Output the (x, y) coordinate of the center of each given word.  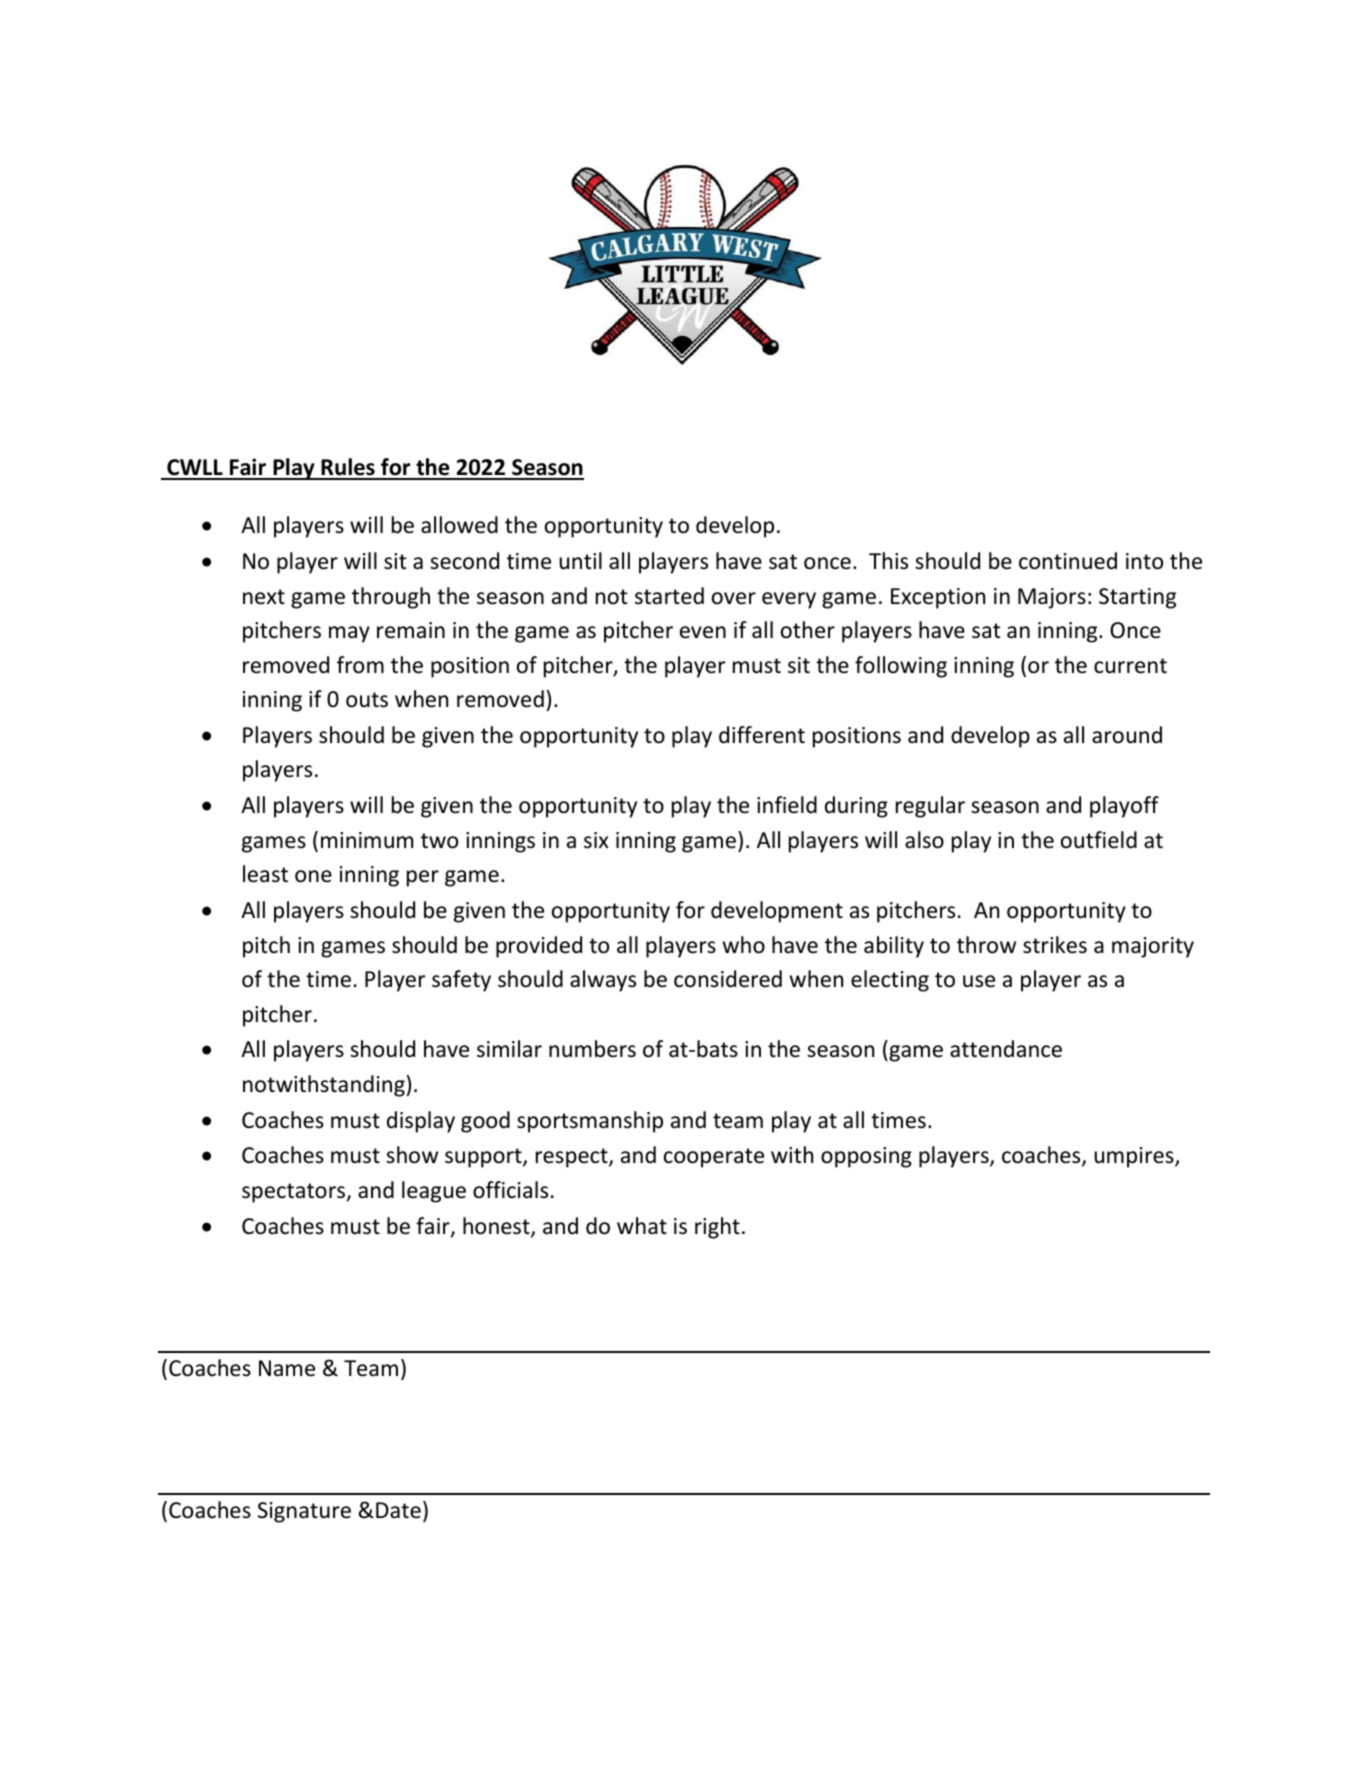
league (434, 1192)
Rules (348, 468)
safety (461, 981)
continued (1068, 561)
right (717, 1228)
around (1127, 735)
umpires (1135, 1157)
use (979, 981)
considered (728, 979)
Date (398, 1510)
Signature (304, 1512)
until (580, 561)
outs (367, 700)
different (762, 735)
